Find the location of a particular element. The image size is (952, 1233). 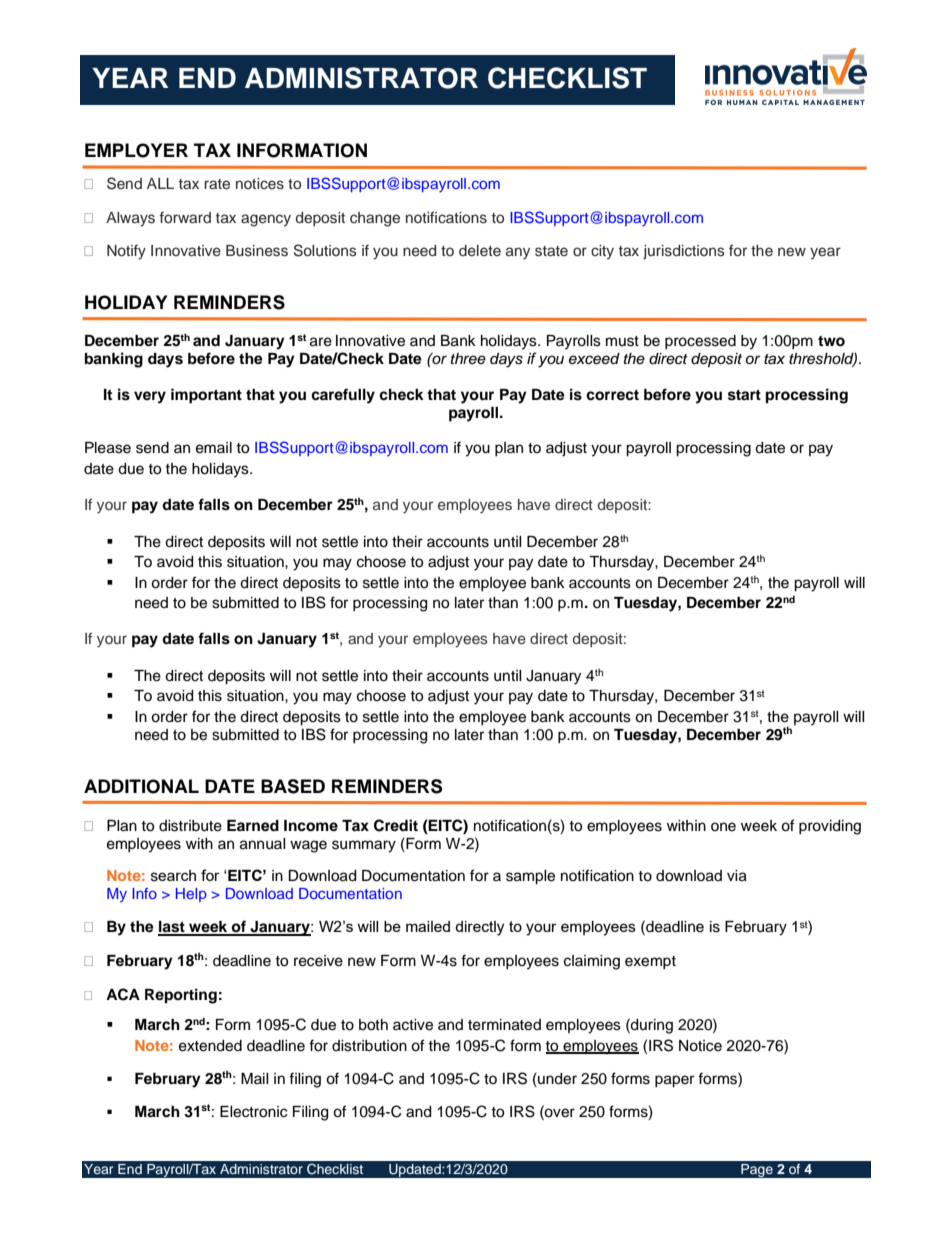

rate is located at coordinates (217, 184).
